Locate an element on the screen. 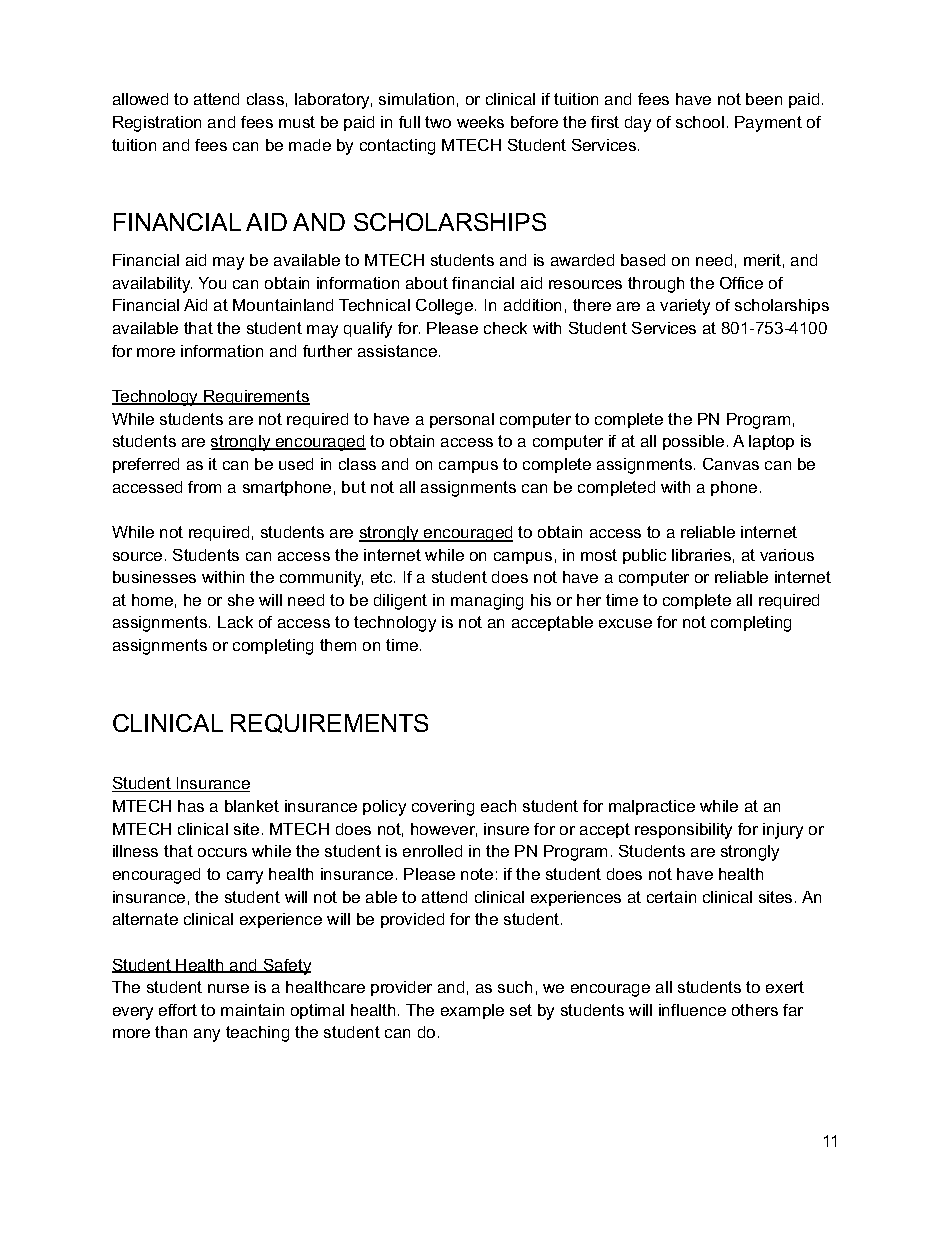  Registration is located at coordinates (157, 124).
